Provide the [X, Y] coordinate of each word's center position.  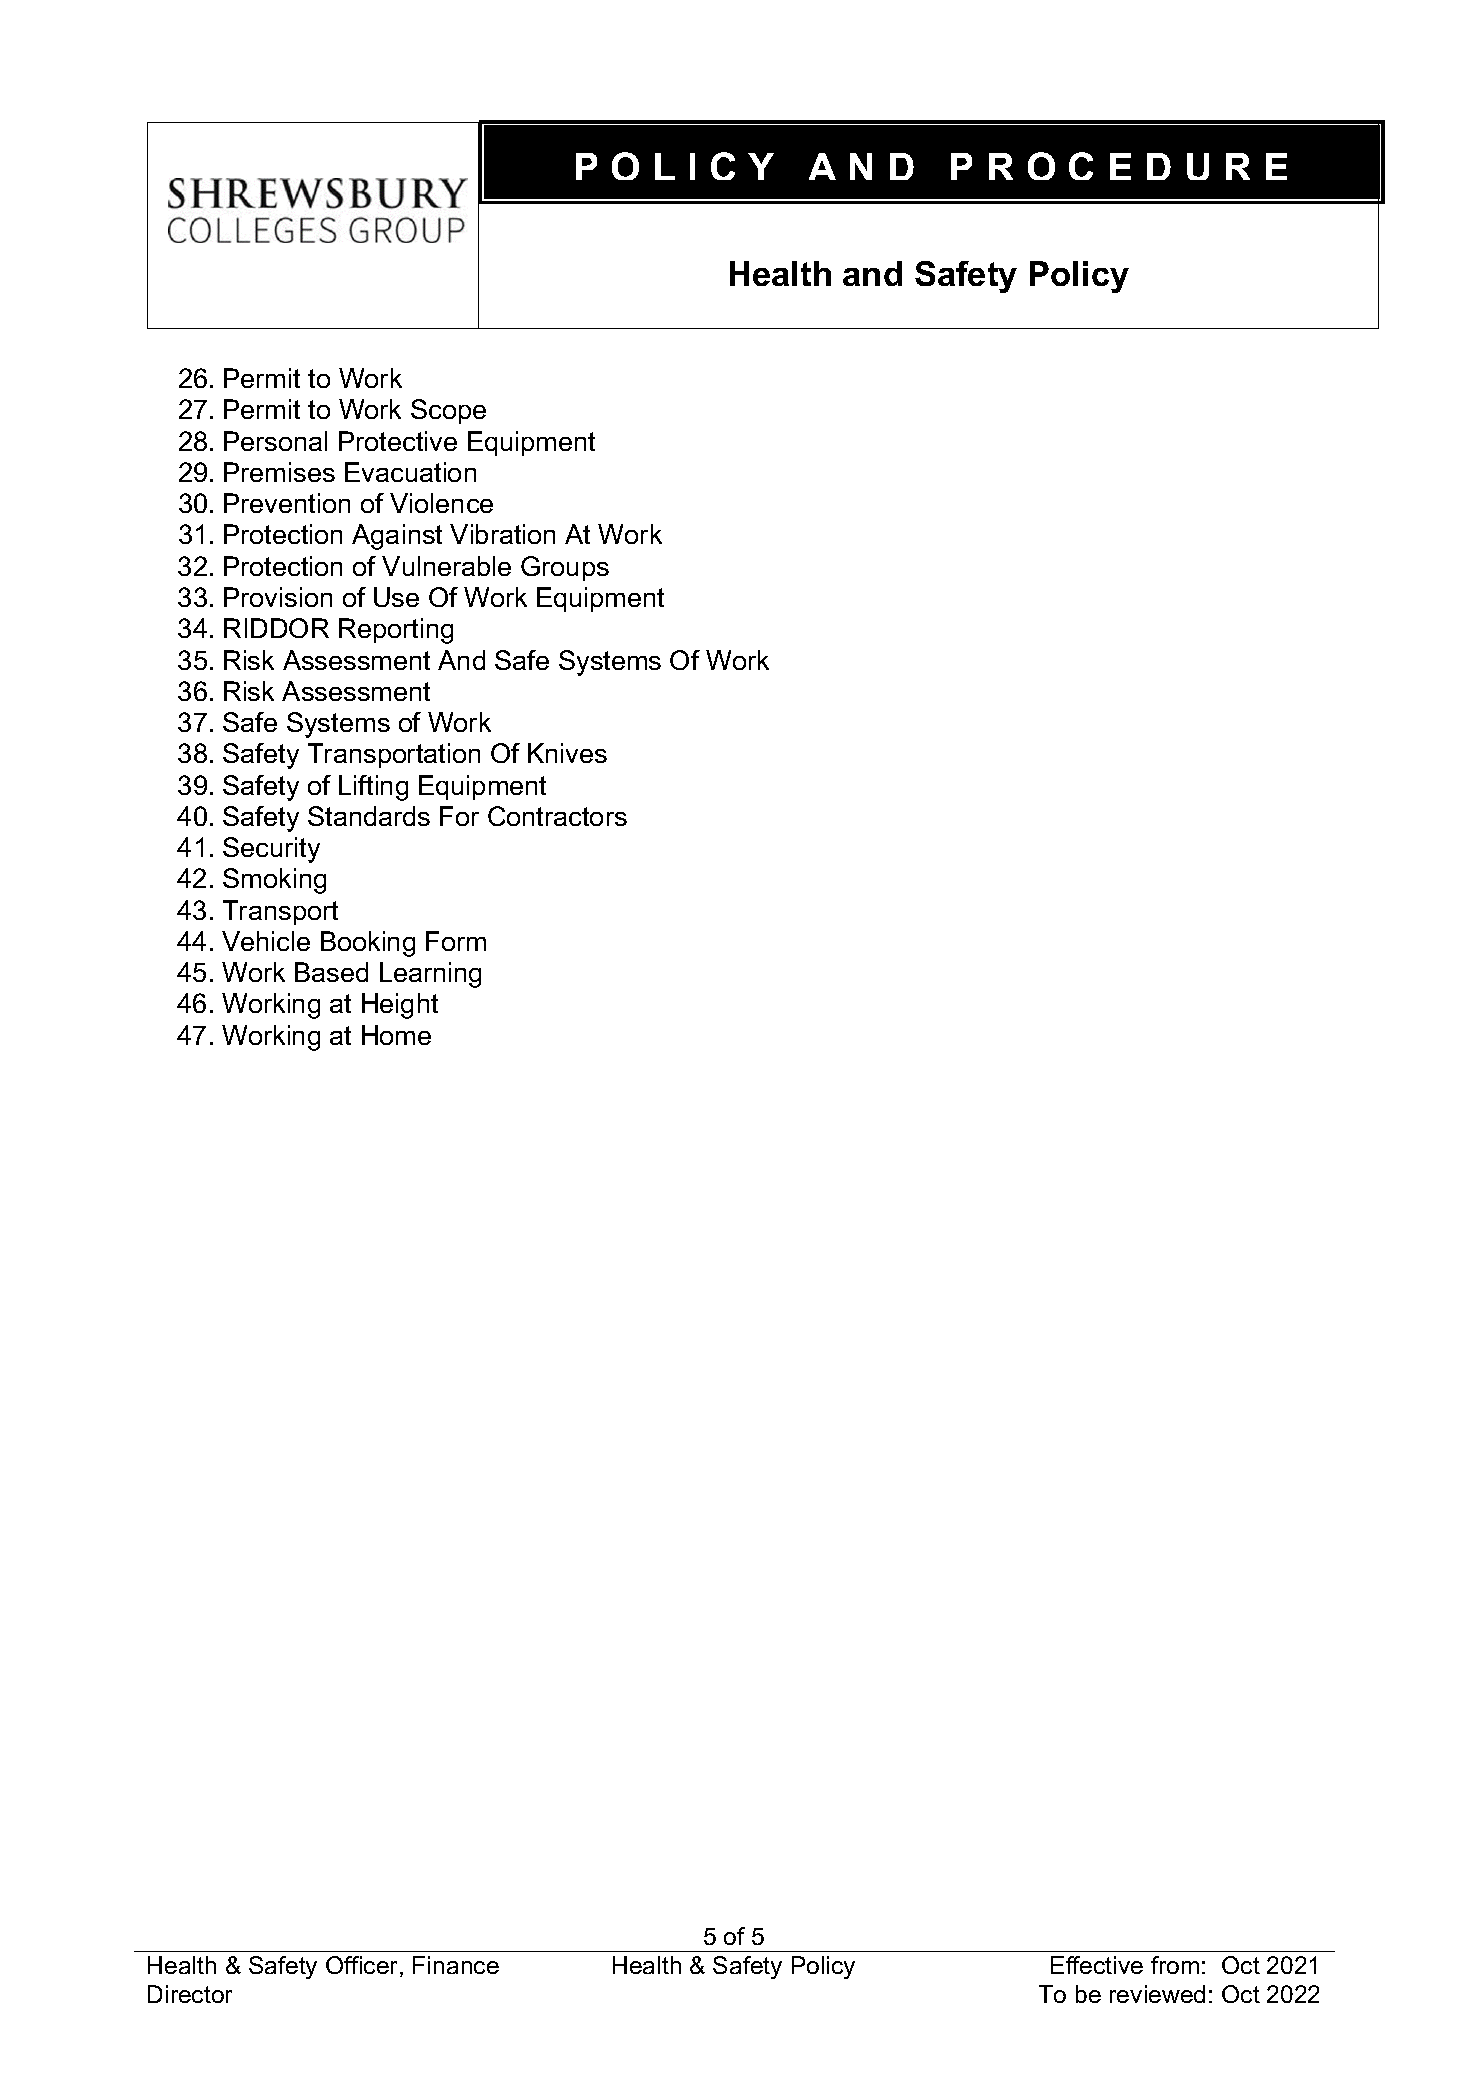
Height [400, 1006]
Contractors [557, 816]
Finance [456, 1965]
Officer [363, 1966]
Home [396, 1035]
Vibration [502, 534]
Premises [279, 472]
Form [456, 941]
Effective [1097, 1965]
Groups [565, 568]
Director [190, 1994]
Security [271, 850]
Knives [567, 753]
